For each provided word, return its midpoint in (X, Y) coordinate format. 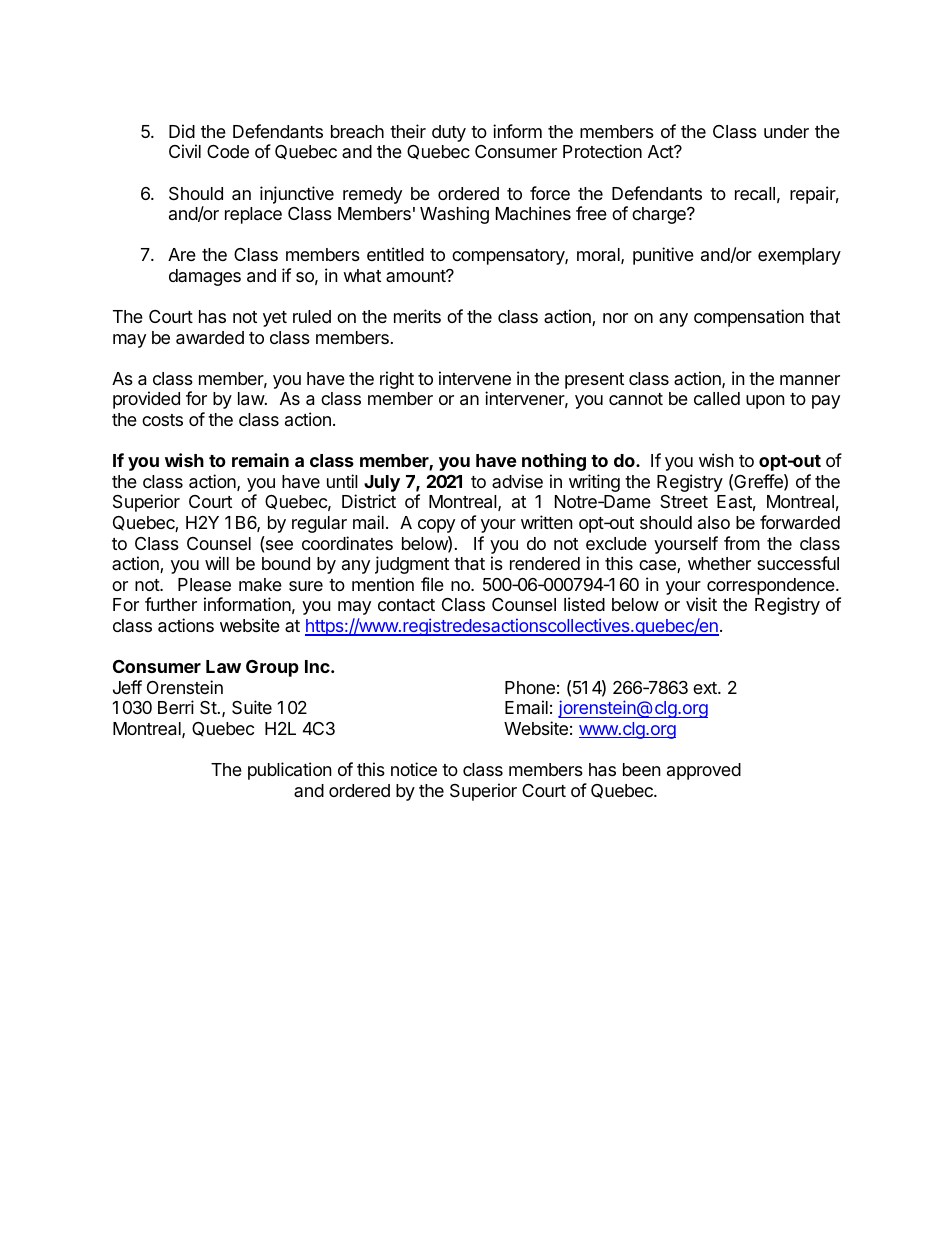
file (432, 584)
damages (205, 277)
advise (517, 481)
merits (417, 316)
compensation (749, 318)
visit (701, 604)
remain (260, 460)
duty (449, 133)
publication (290, 771)
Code (228, 151)
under (786, 131)
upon (765, 402)
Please (204, 584)
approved (704, 771)
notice (414, 769)
